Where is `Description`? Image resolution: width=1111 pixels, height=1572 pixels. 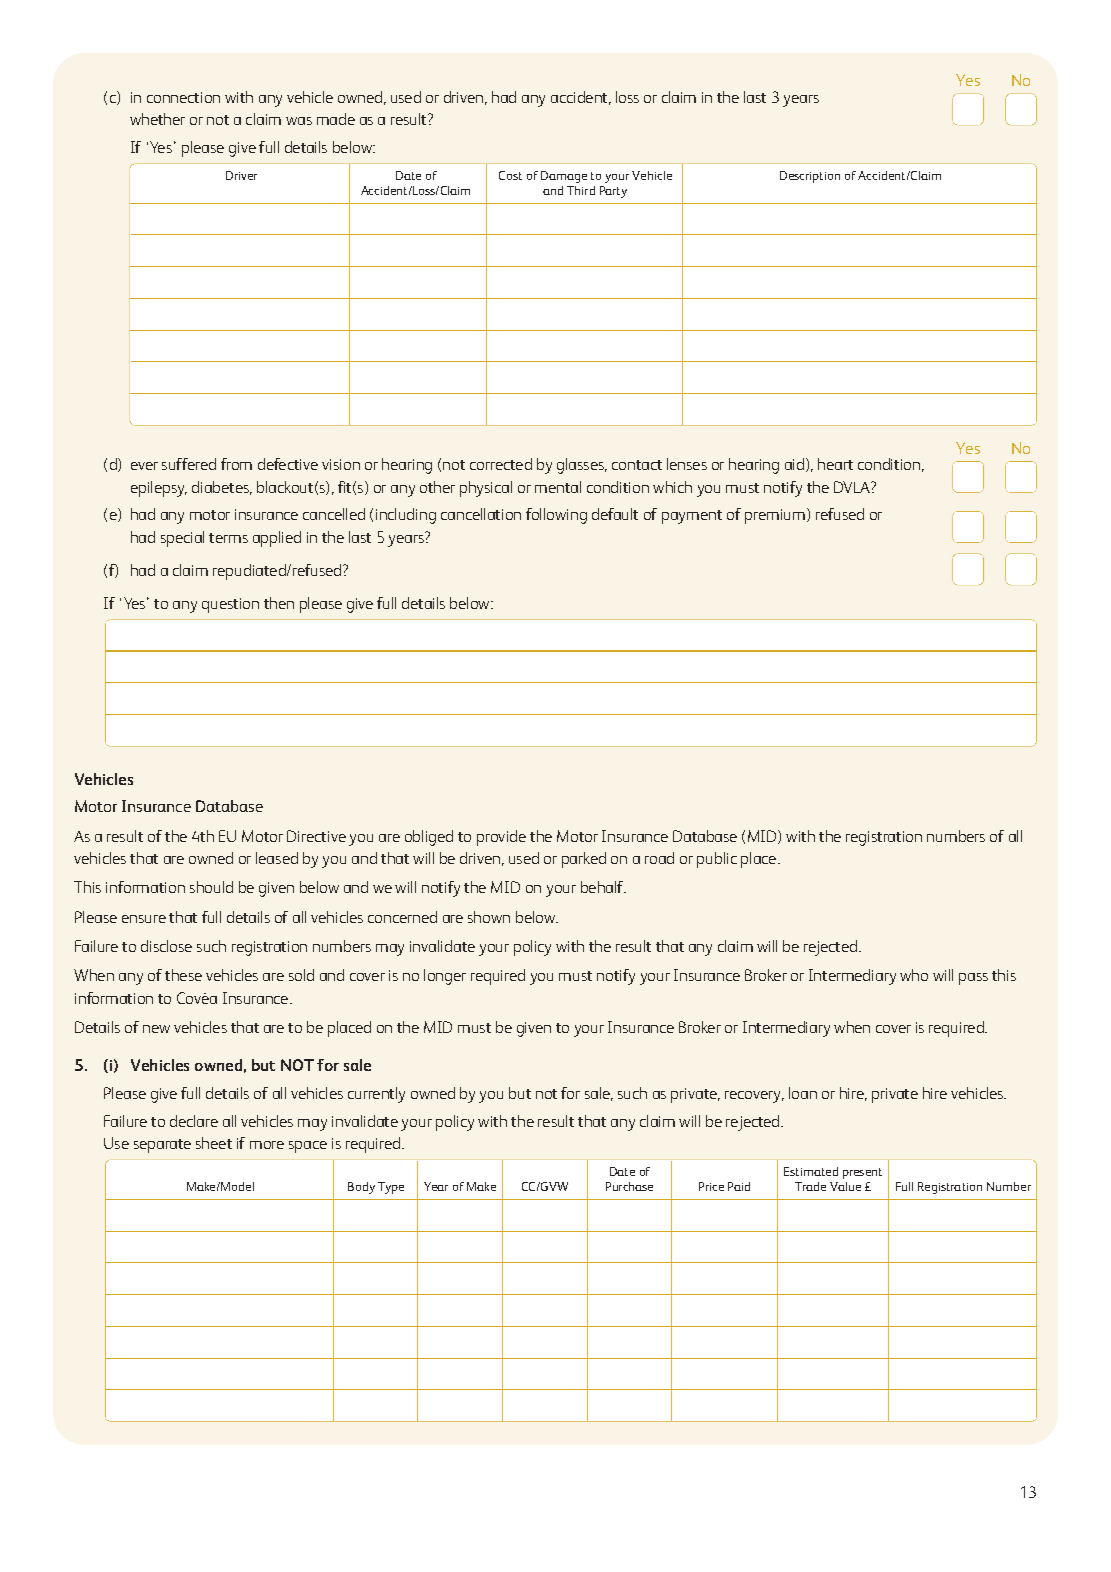 Description is located at coordinates (810, 177).
